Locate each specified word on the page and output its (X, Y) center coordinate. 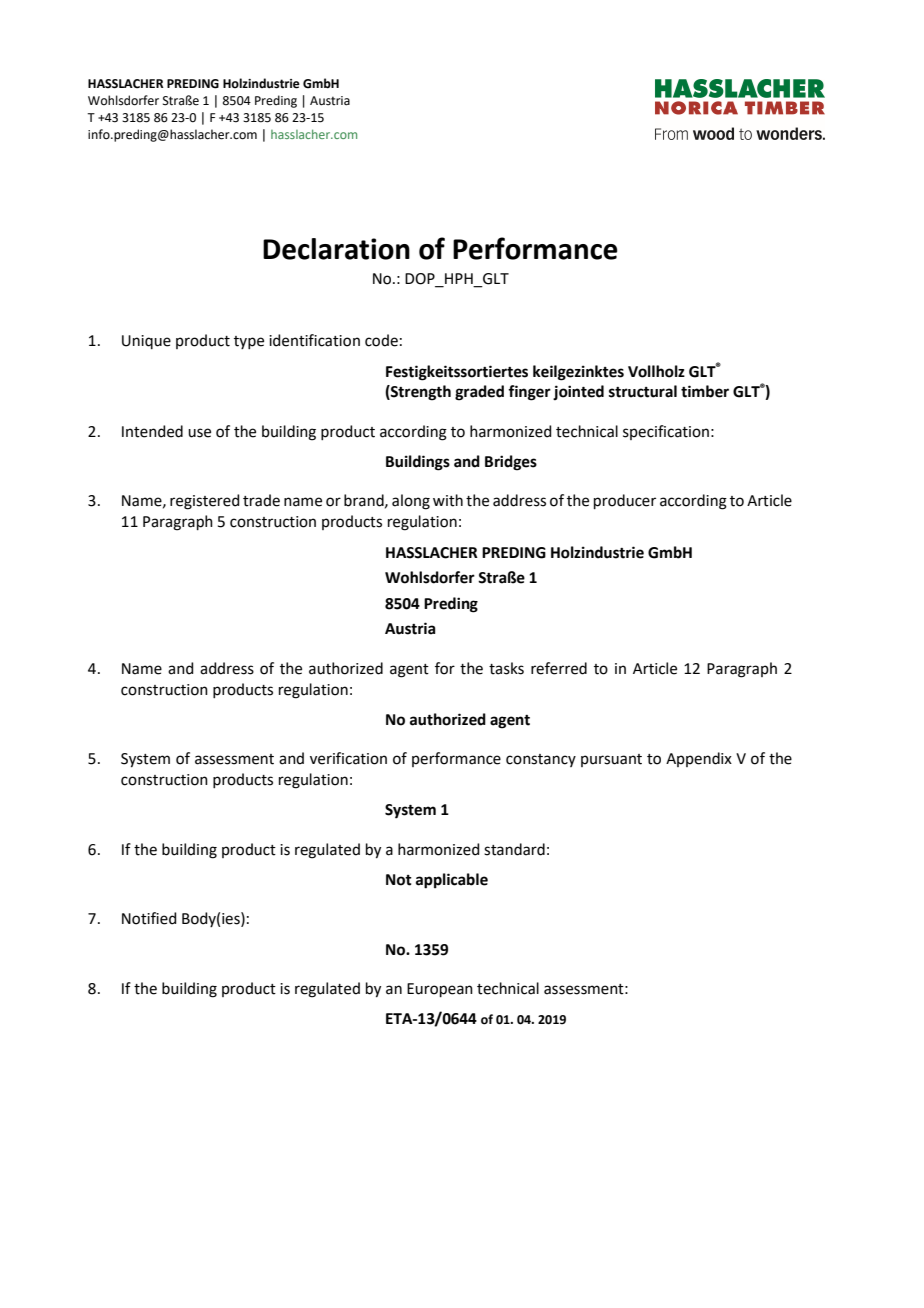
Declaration (336, 249)
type (249, 342)
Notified (149, 918)
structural (643, 391)
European (440, 990)
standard (514, 849)
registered (205, 502)
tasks (506, 668)
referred (559, 668)
